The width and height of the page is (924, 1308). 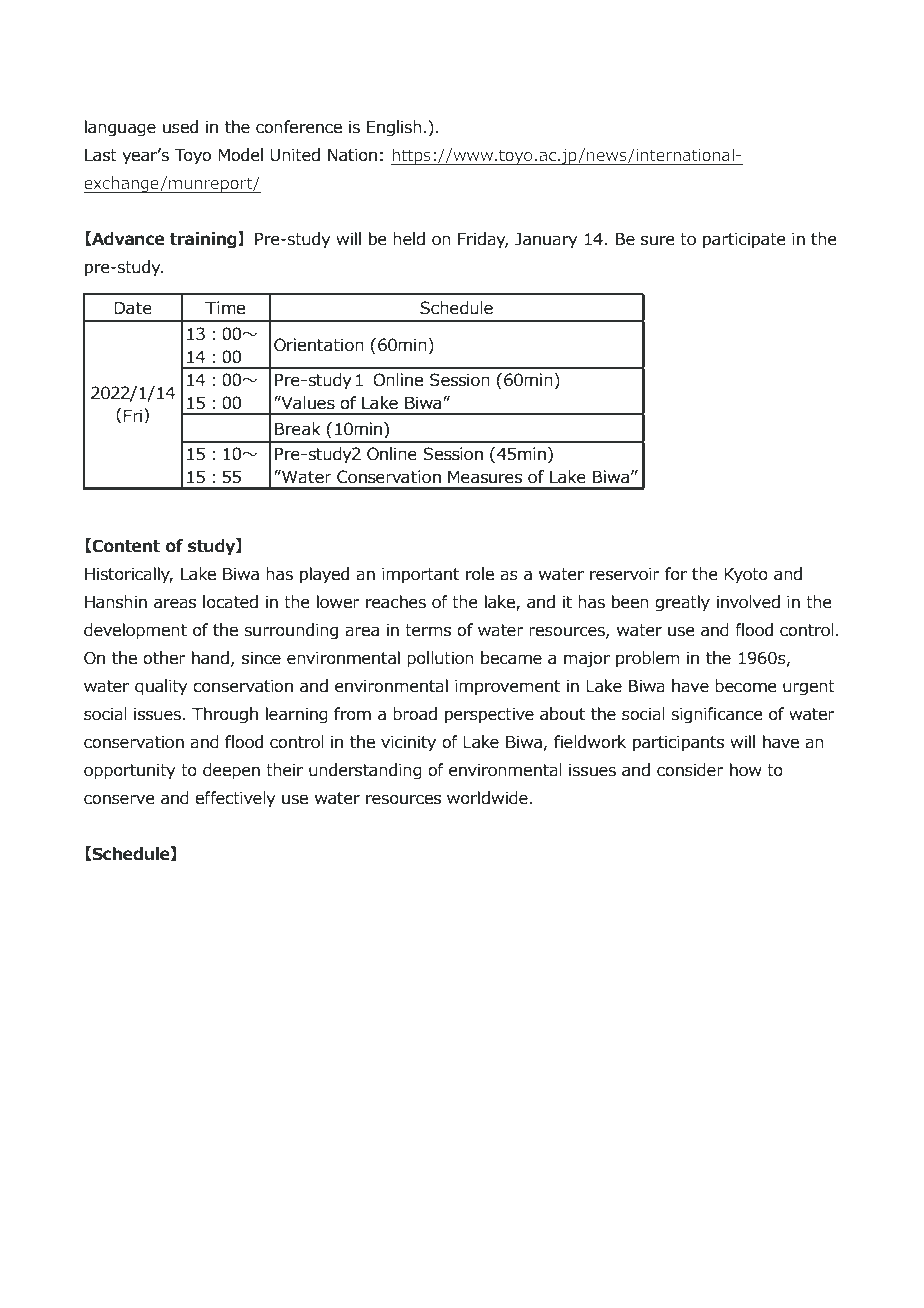 I want to click on used, so click(x=180, y=127).
